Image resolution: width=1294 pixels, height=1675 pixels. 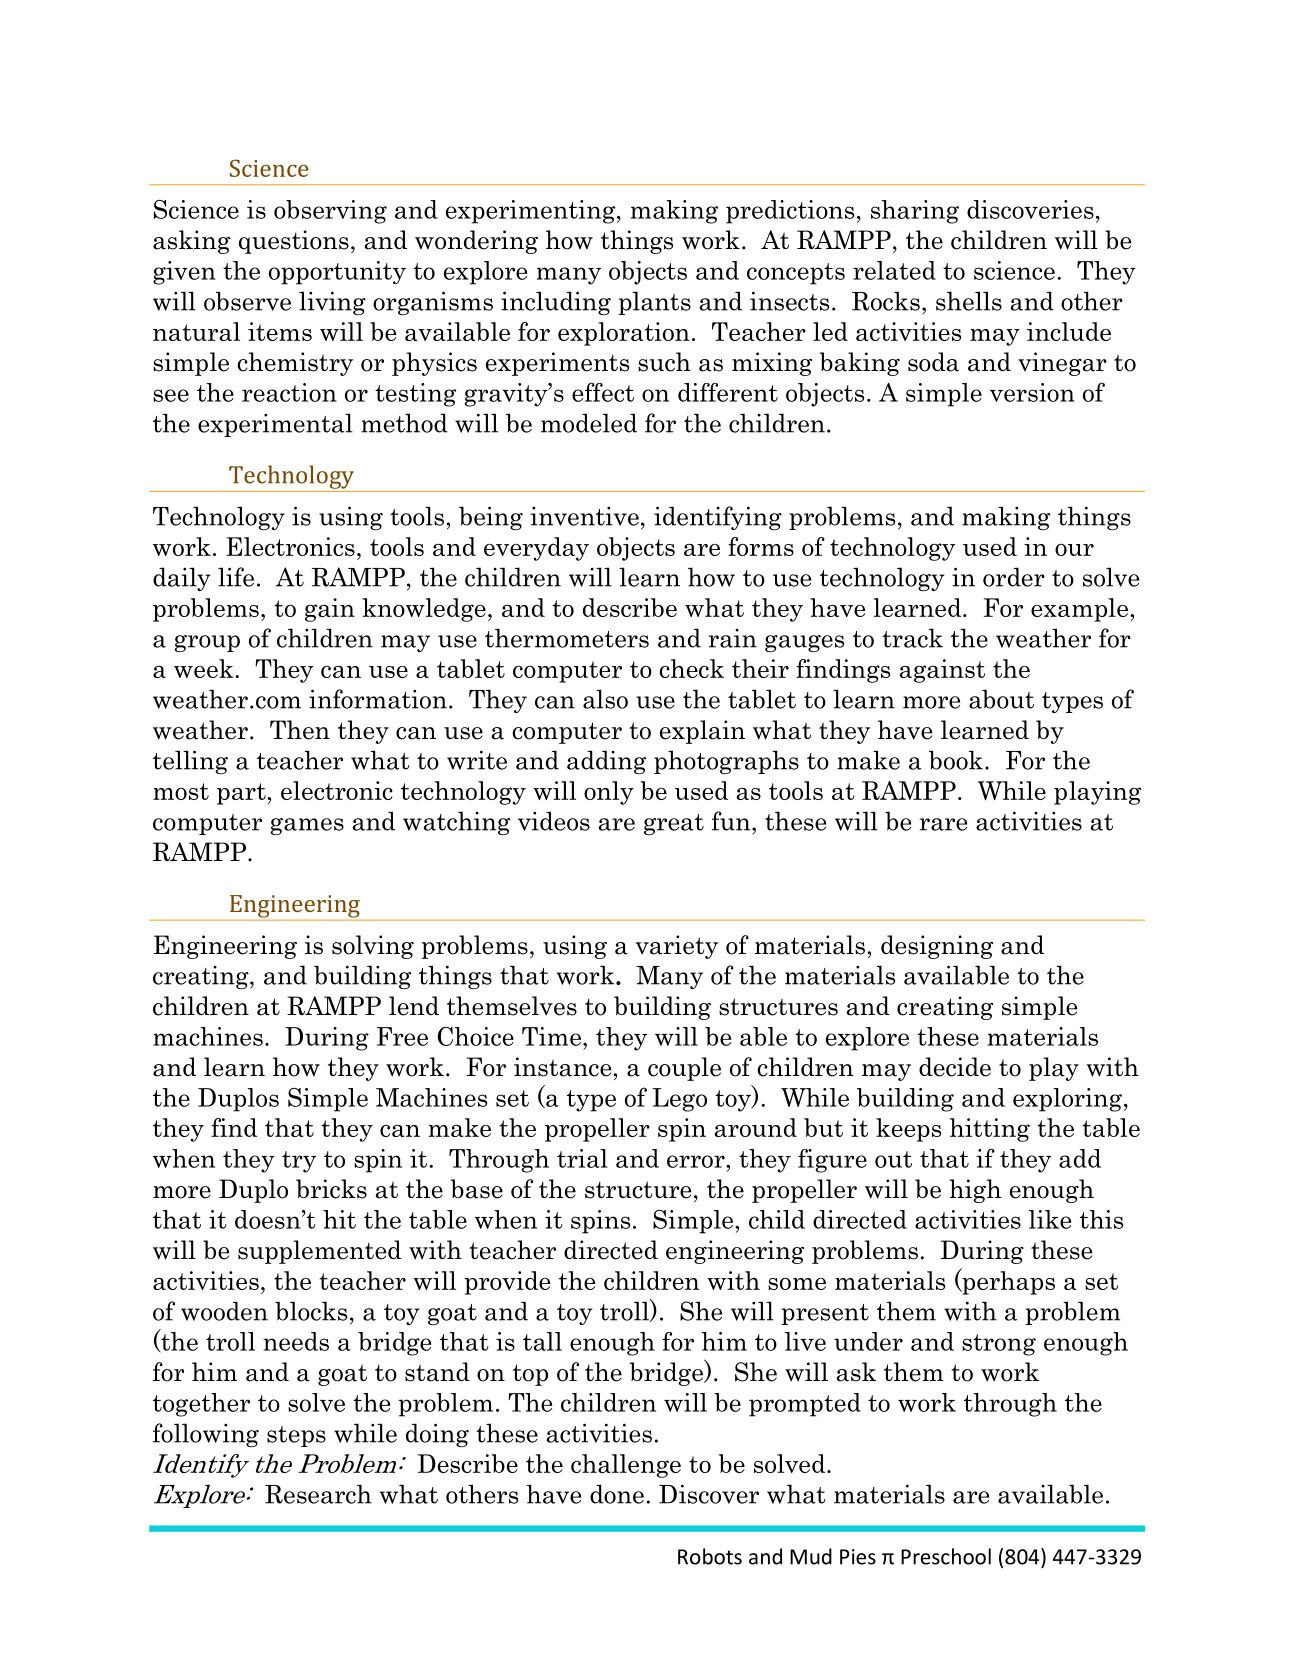 I want to click on rare, so click(x=943, y=824).
